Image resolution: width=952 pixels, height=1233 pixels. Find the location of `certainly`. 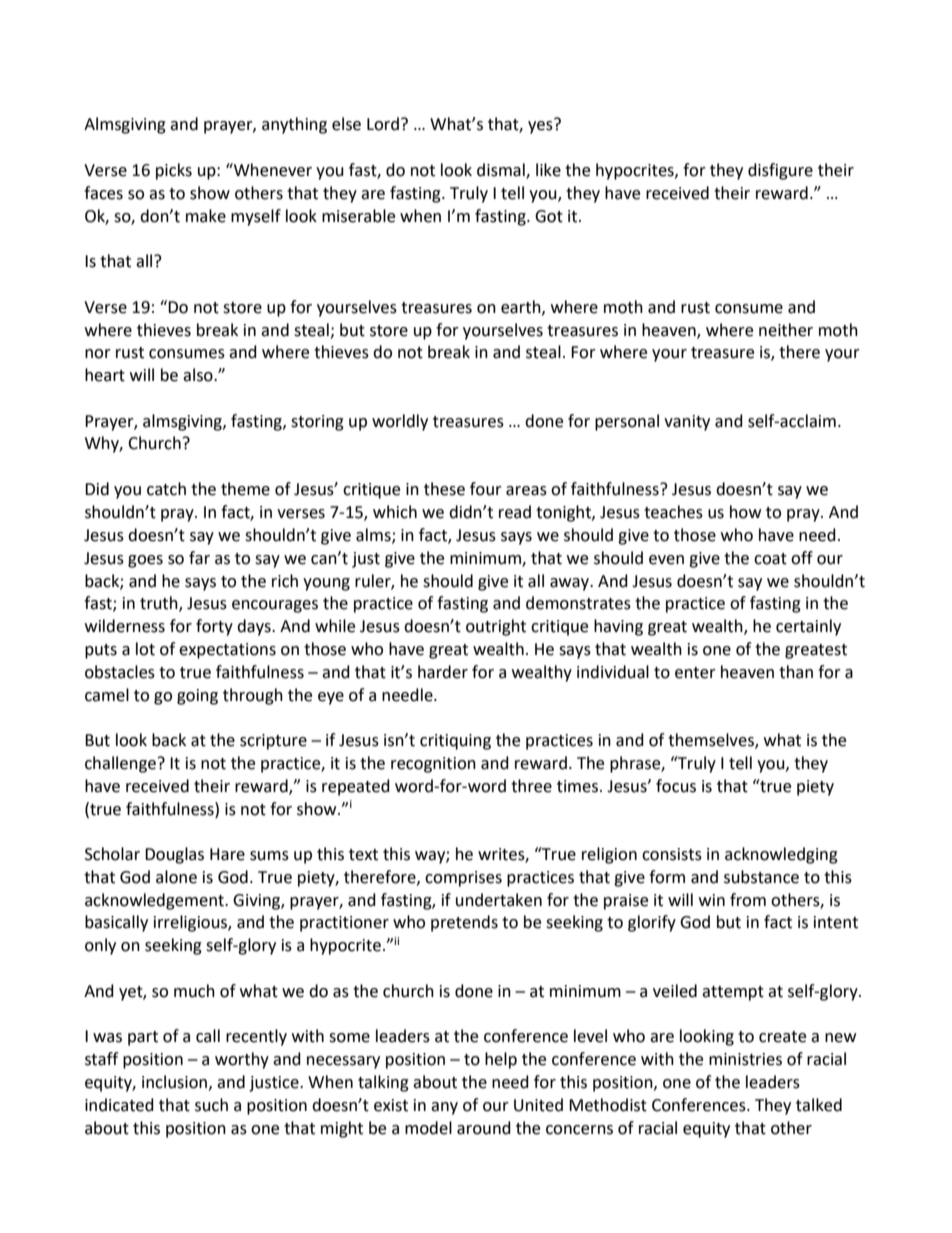

certainly is located at coordinates (808, 627).
